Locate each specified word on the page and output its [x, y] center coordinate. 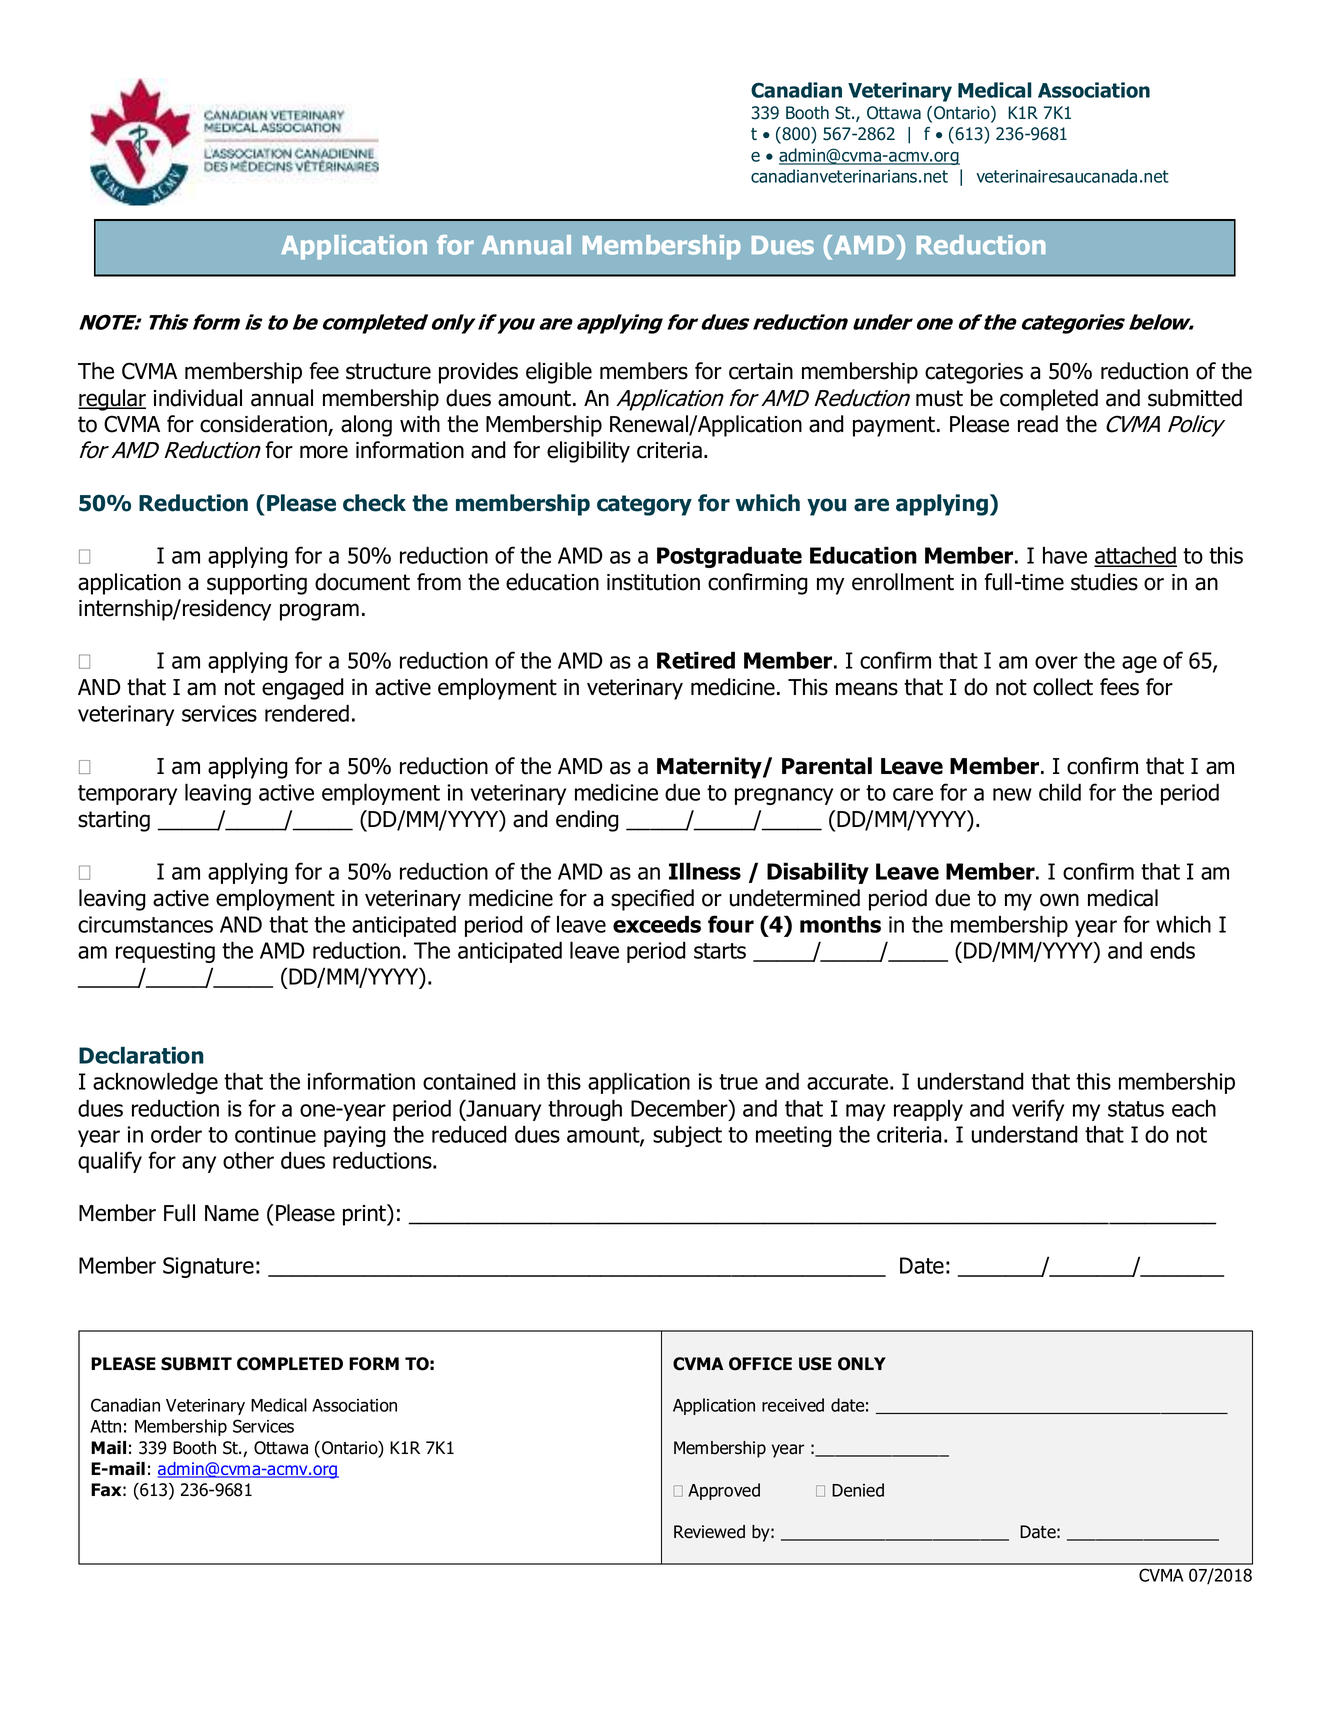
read [1038, 424]
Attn [105, 1426]
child [1060, 792]
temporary [127, 795]
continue [275, 1134]
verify [1038, 1110]
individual [198, 398]
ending [587, 821]
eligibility [588, 452]
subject [687, 1136]
